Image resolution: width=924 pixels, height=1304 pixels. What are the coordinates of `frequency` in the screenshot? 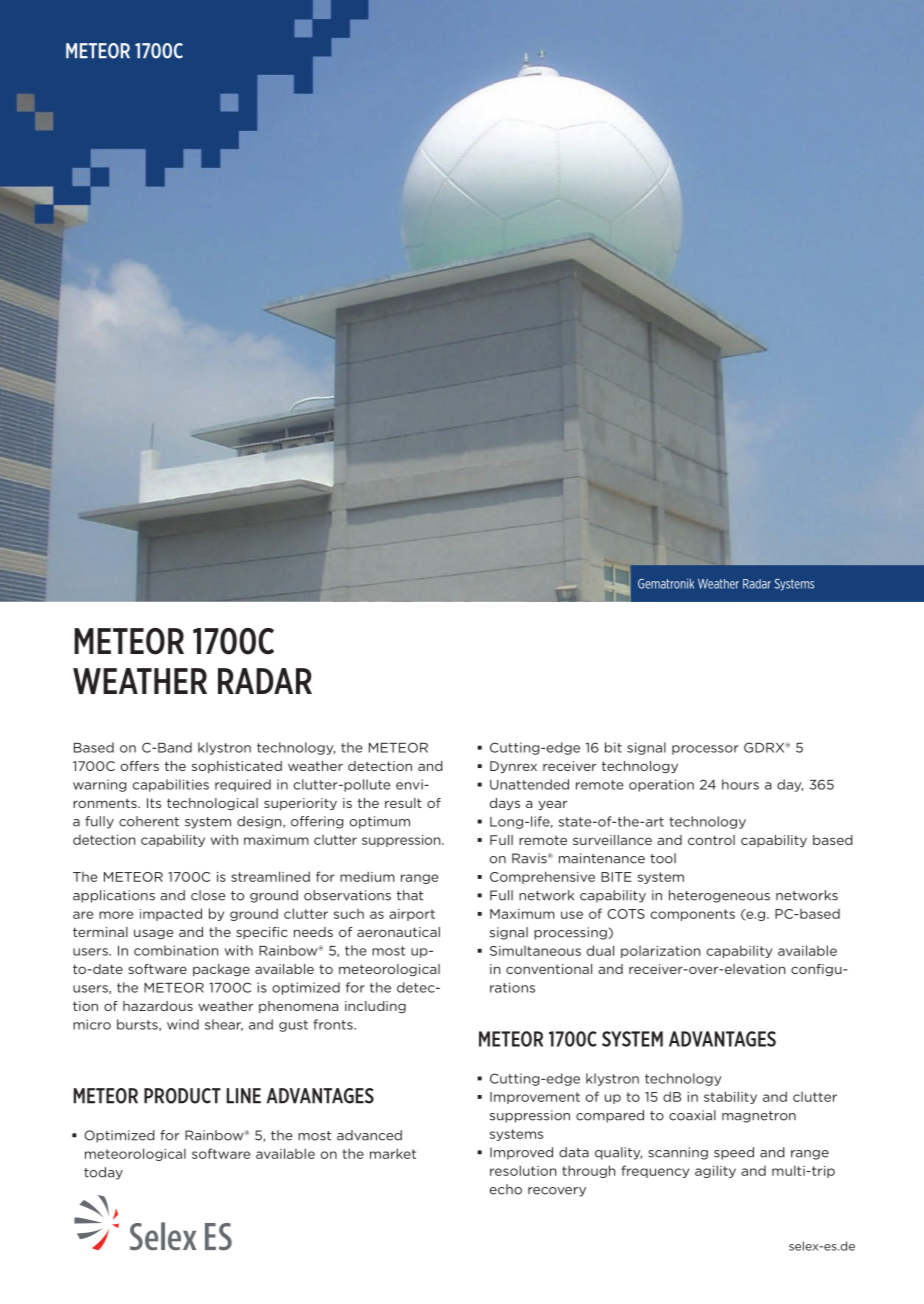 It's located at (655, 1171).
